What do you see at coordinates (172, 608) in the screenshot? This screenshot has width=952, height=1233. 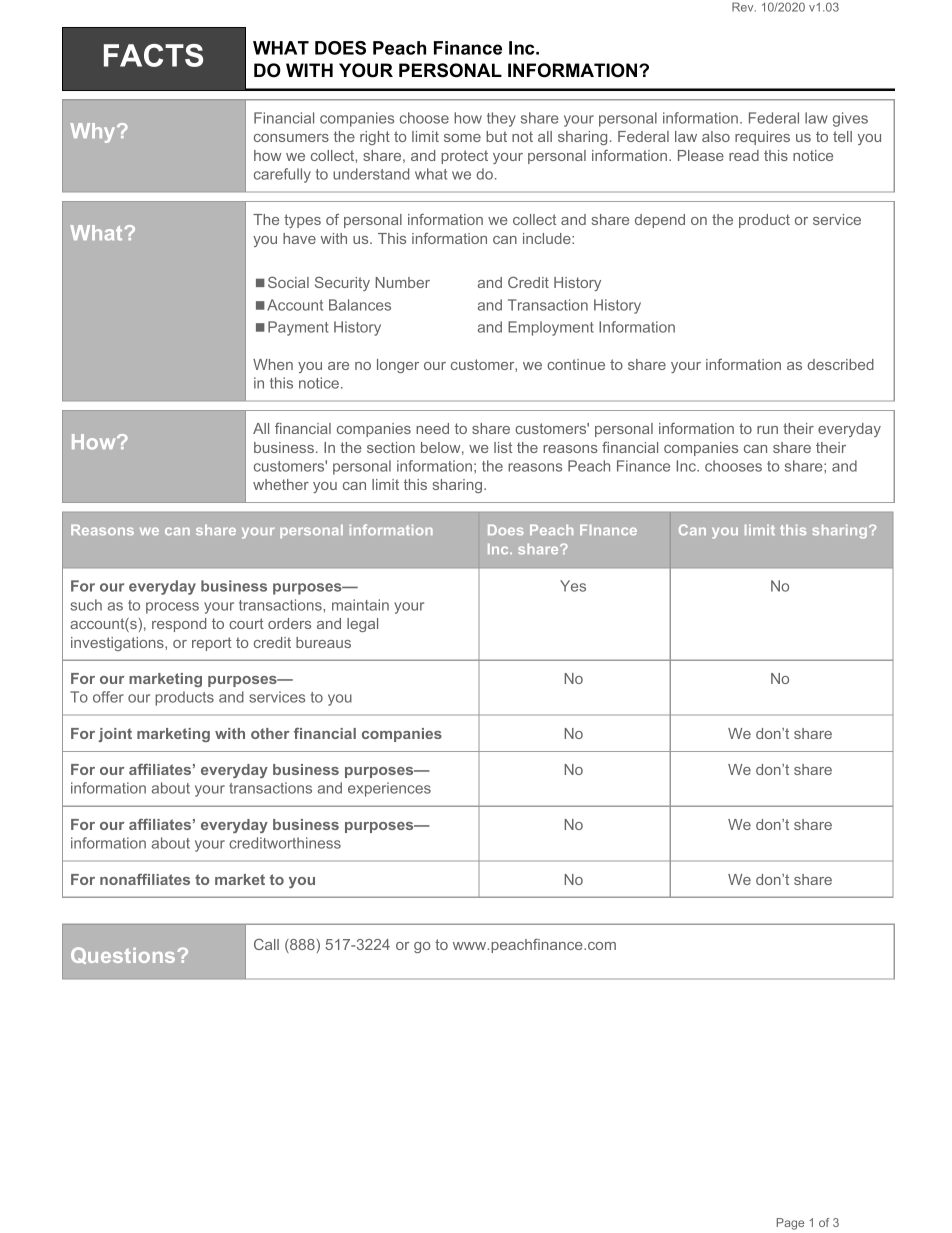 I see `process` at bounding box center [172, 608].
